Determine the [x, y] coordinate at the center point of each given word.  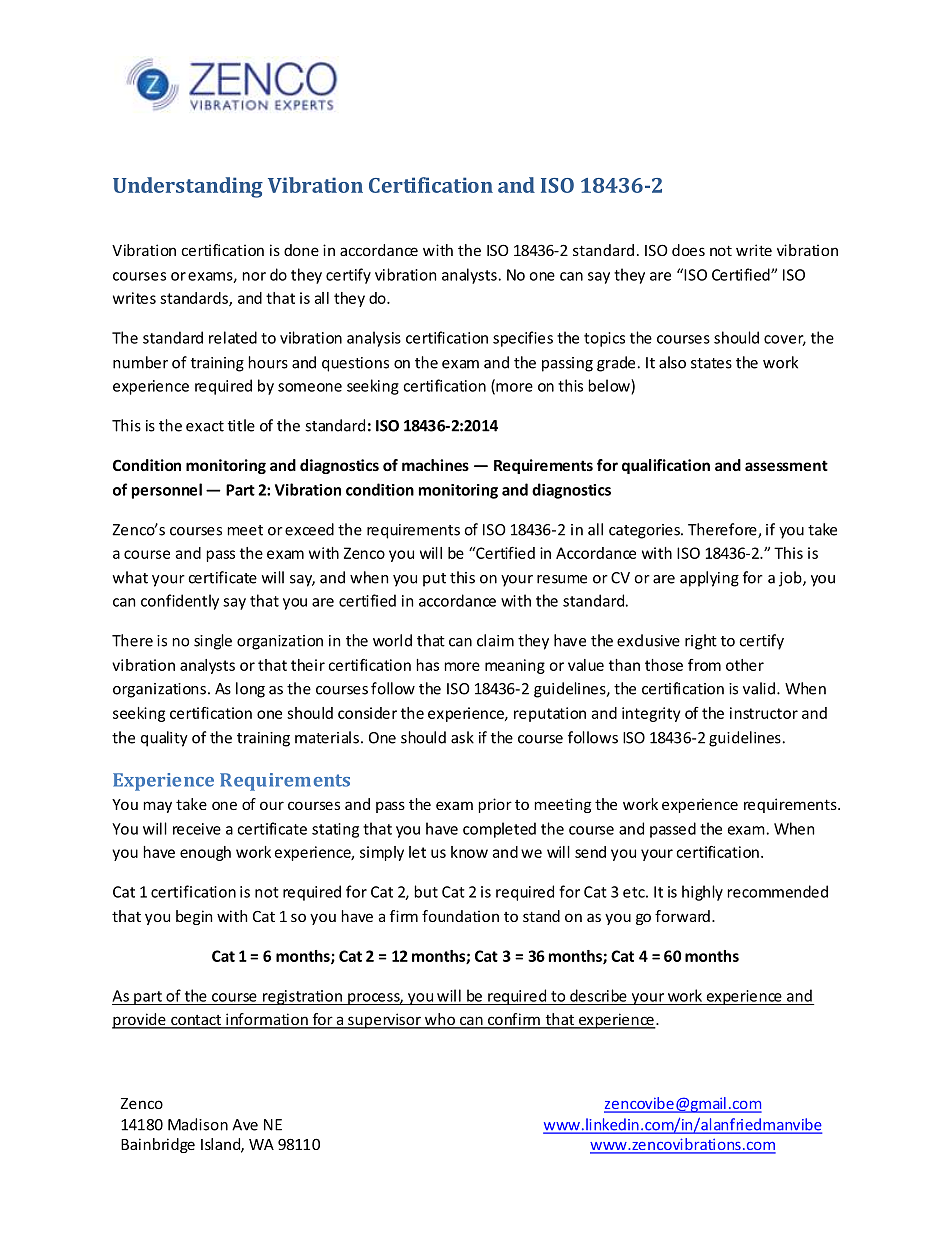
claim [495, 640]
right [701, 642]
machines [435, 465]
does [688, 250]
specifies [523, 339]
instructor [764, 713]
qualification [666, 466]
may [158, 807]
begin [194, 917]
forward [682, 916]
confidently [180, 602]
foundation [460, 916]
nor [254, 276]
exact [205, 426]
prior [495, 805]
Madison [198, 1124]
